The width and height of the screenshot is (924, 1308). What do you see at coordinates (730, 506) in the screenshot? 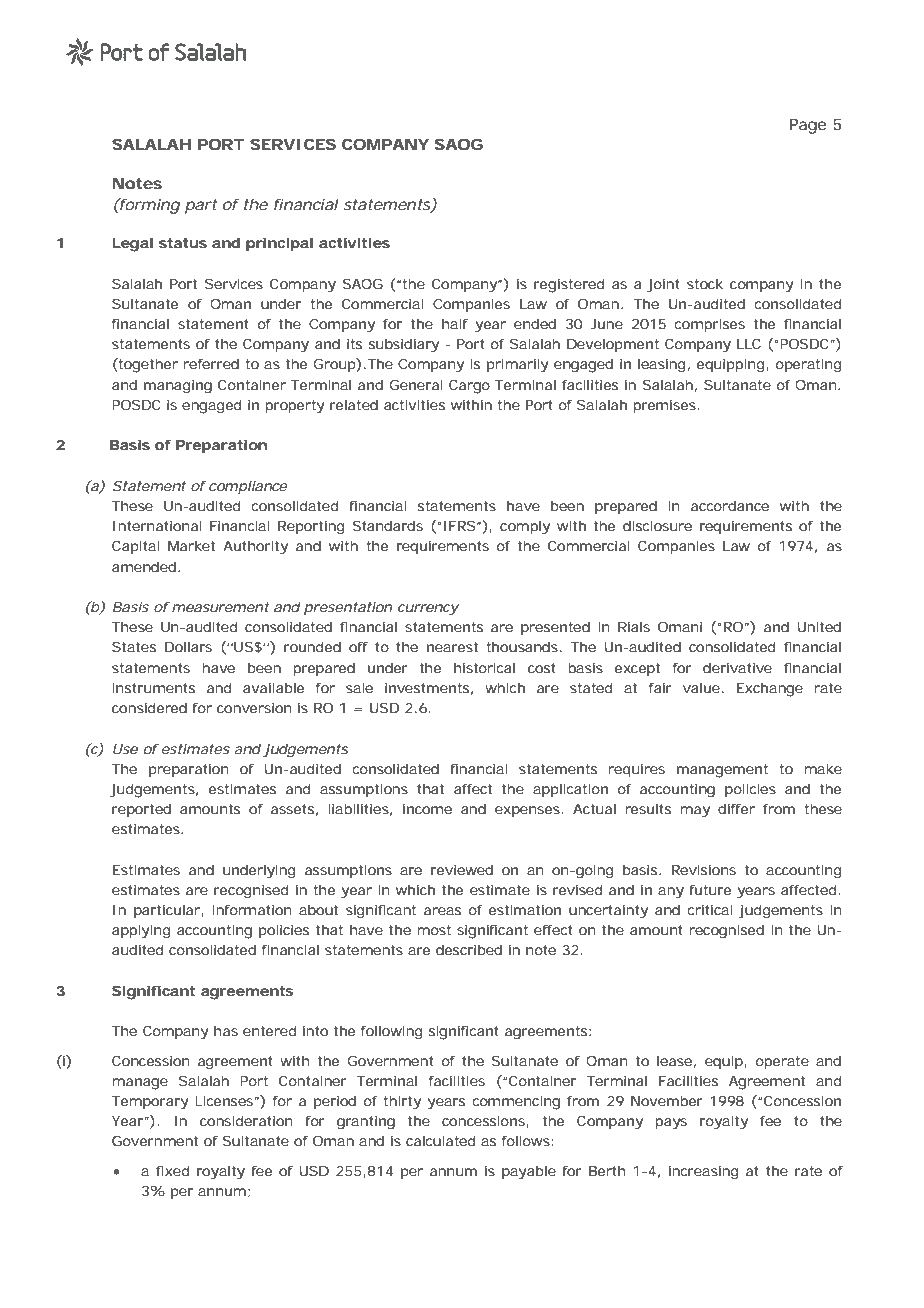
I see `accordance` at bounding box center [730, 506].
